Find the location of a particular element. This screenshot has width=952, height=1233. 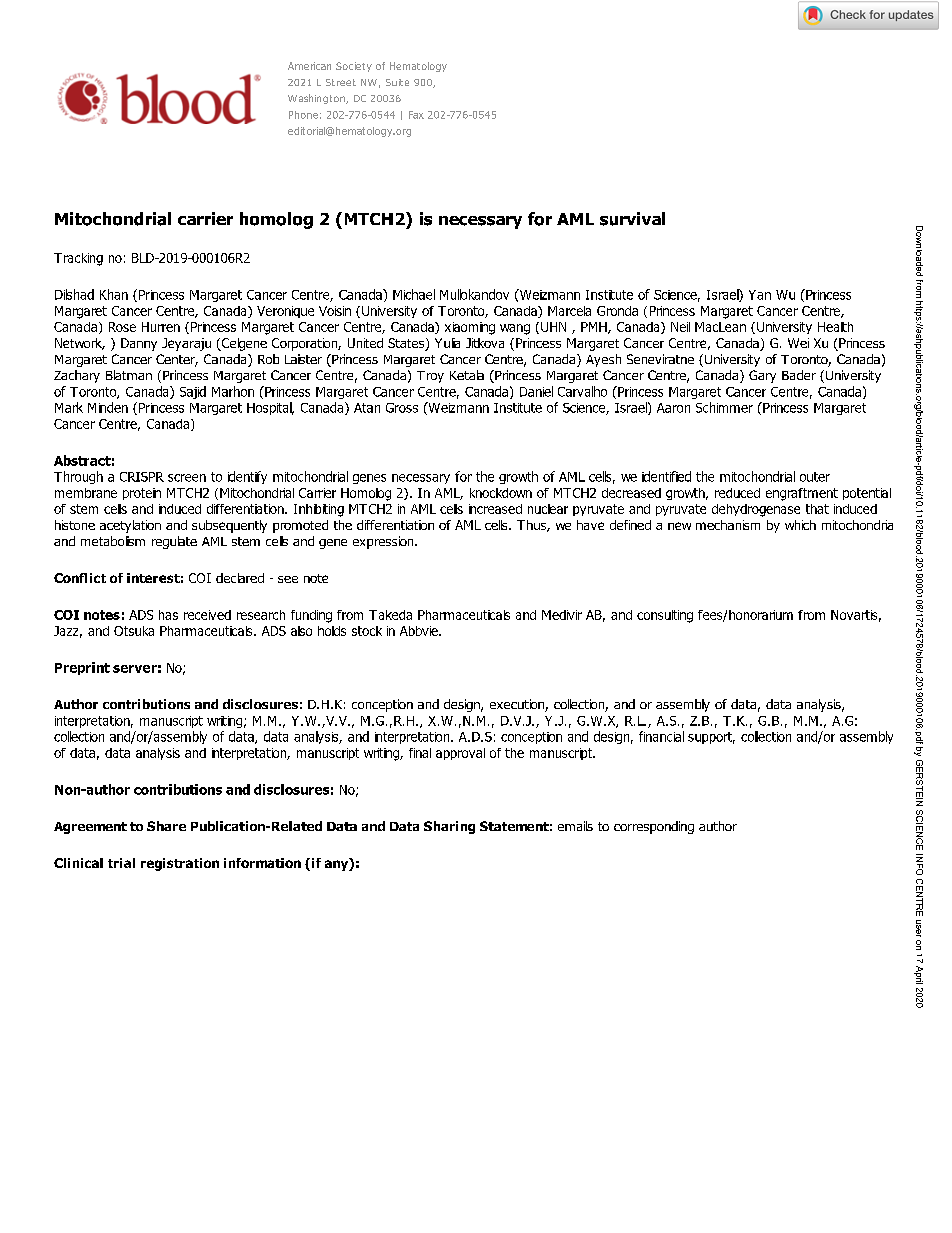

Yan is located at coordinates (760, 295).
